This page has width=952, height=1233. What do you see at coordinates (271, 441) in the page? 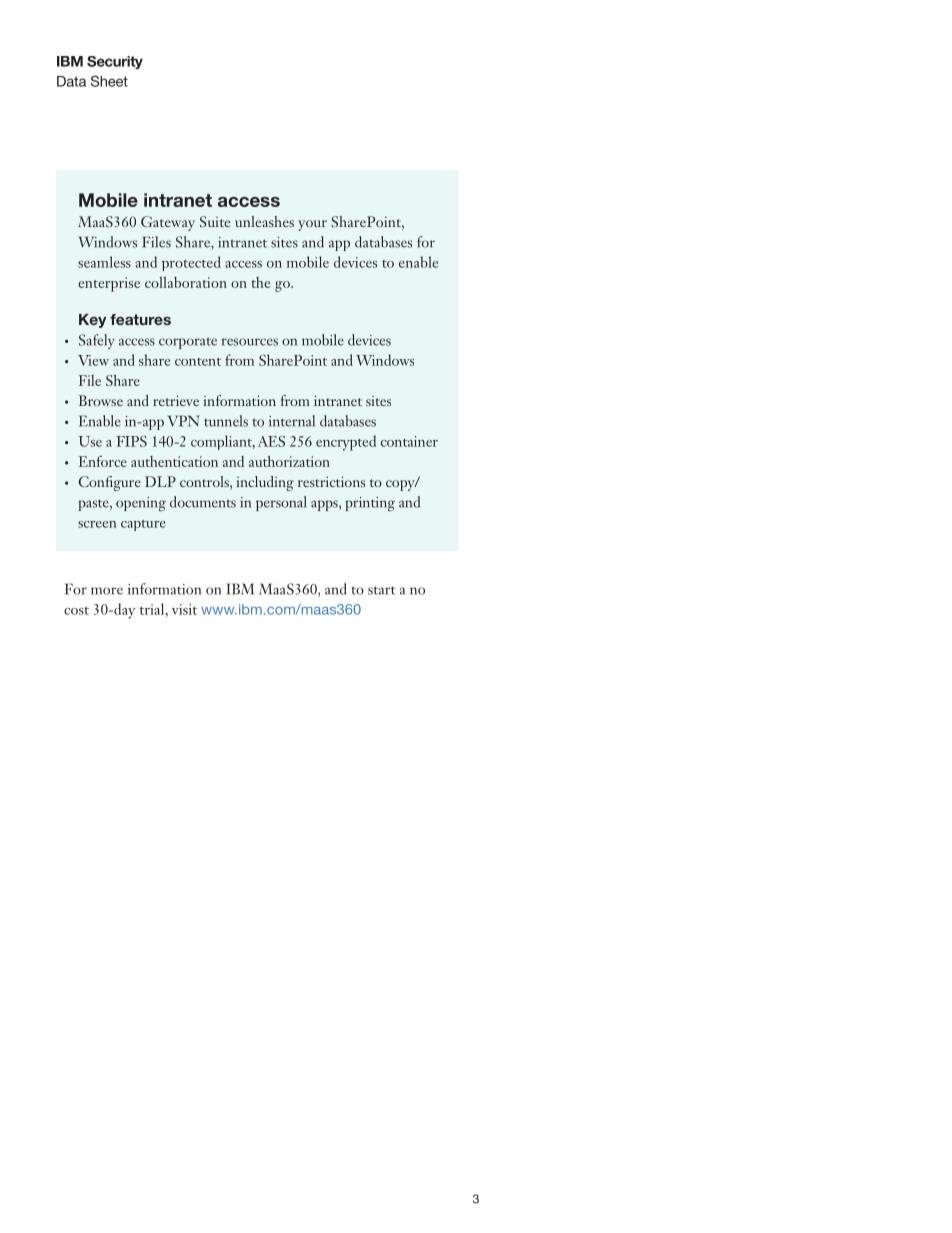
I see `AES` at bounding box center [271, 441].
